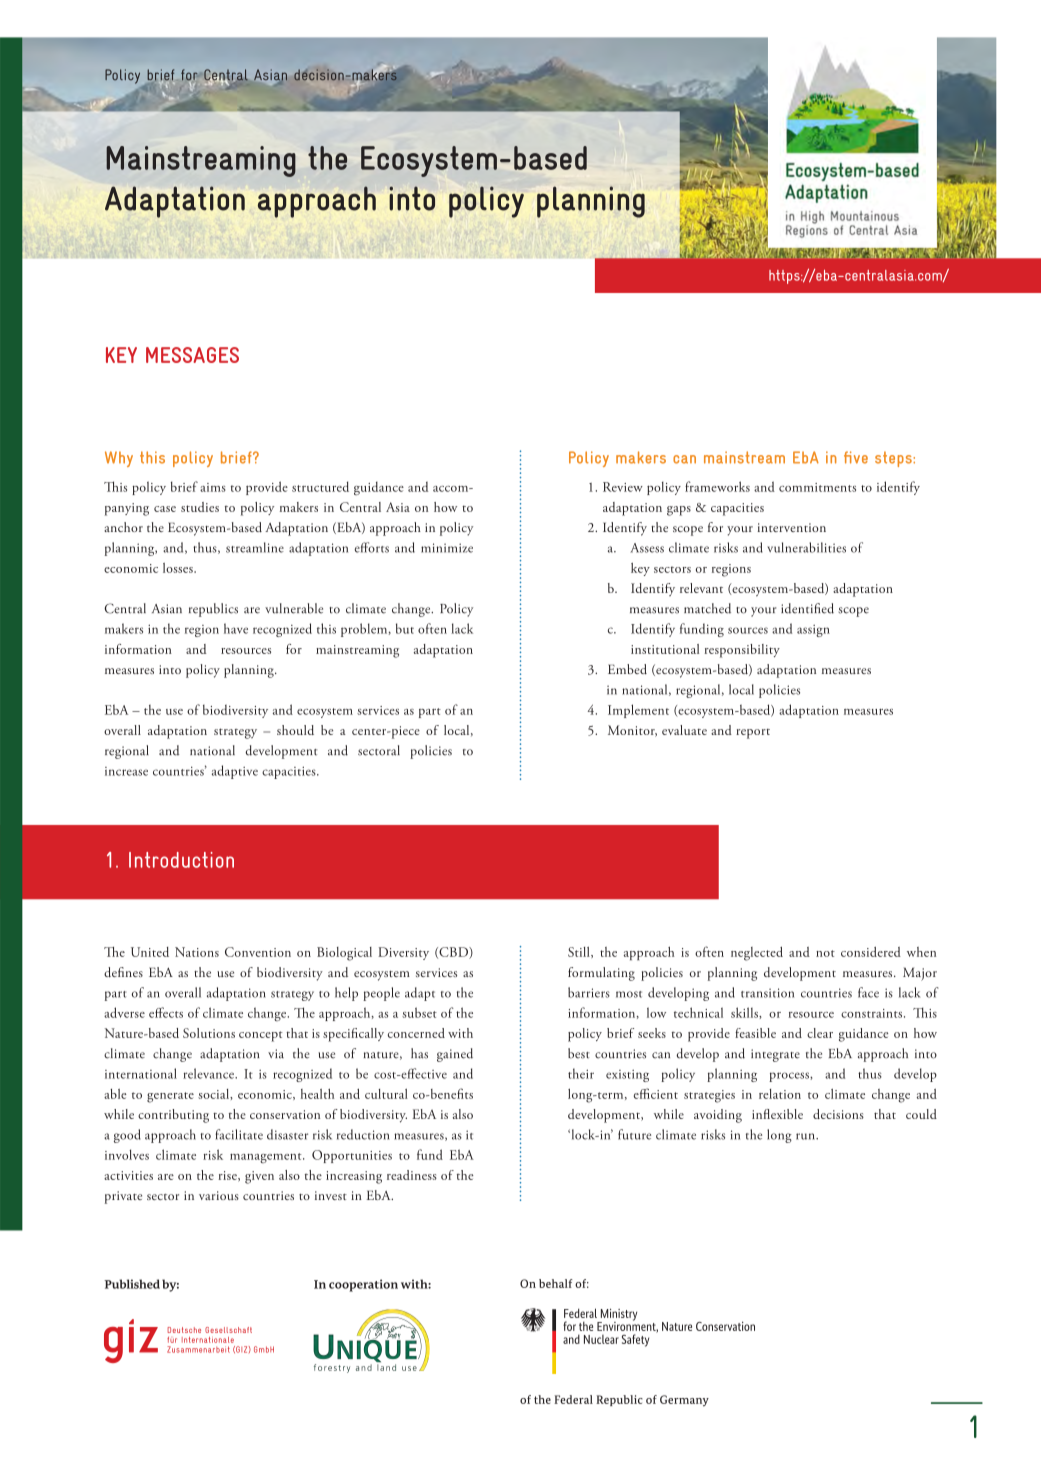  What do you see at coordinates (295, 730) in the document?
I see `should` at bounding box center [295, 730].
